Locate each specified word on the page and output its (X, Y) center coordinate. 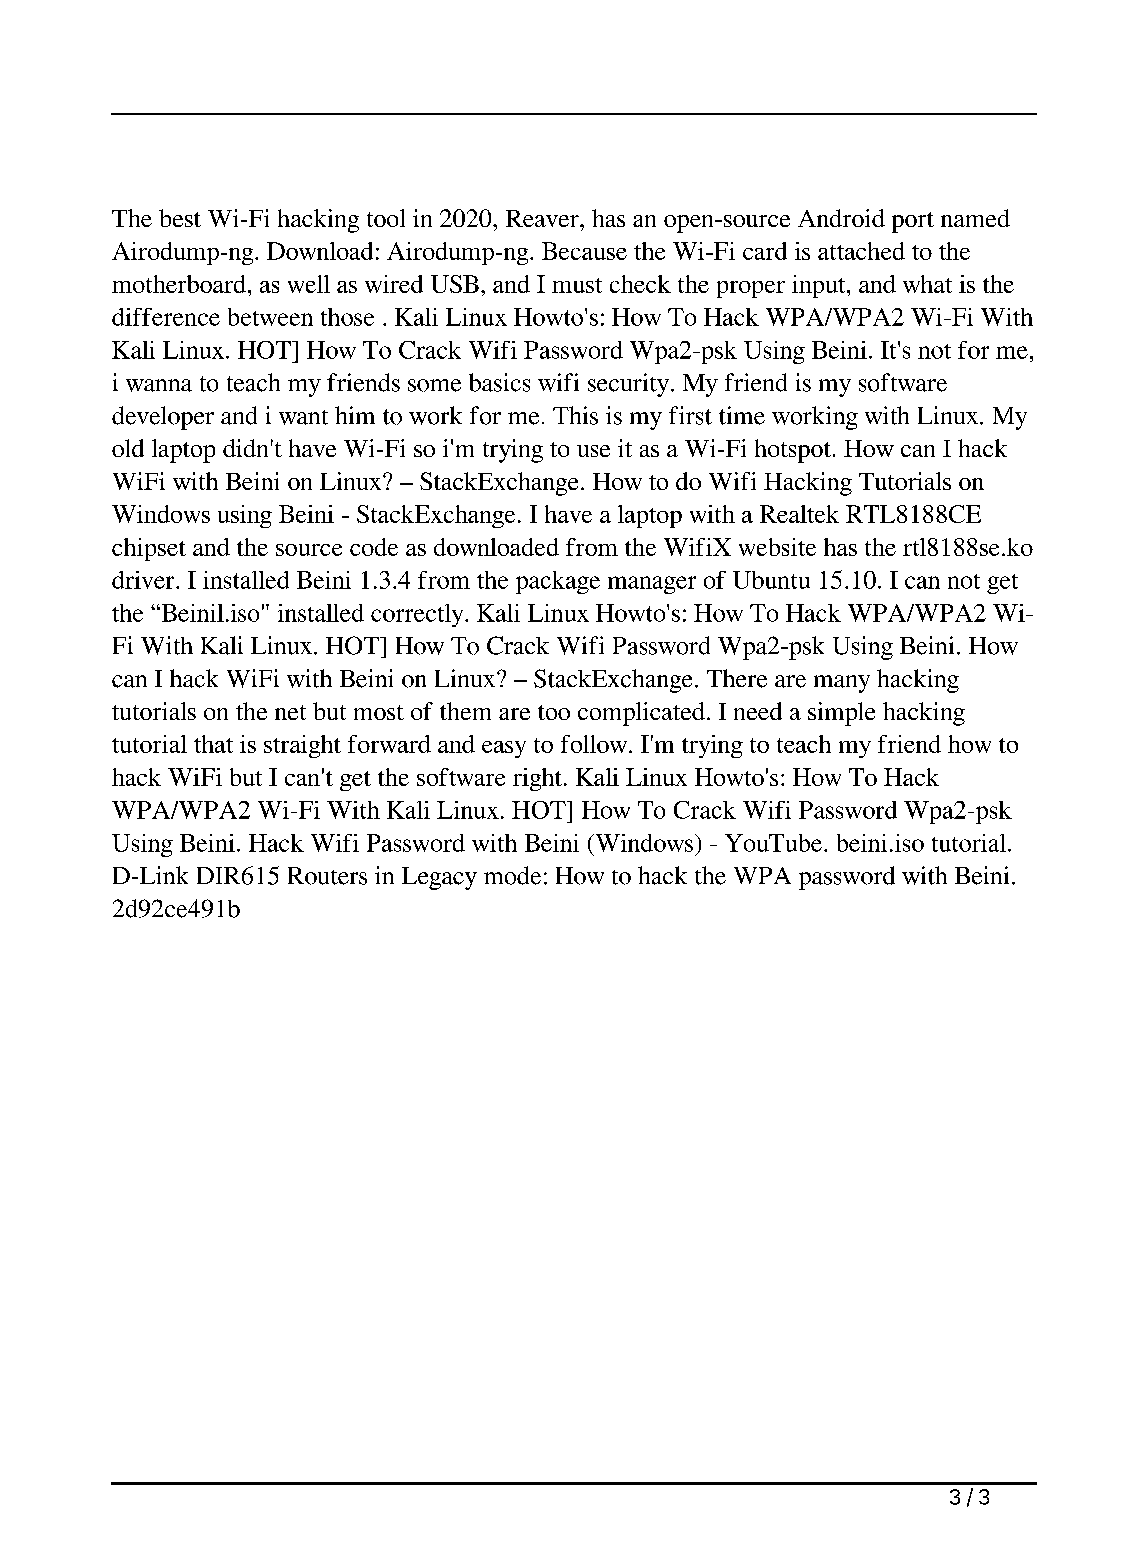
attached (861, 251)
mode (512, 875)
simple (841, 714)
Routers (327, 876)
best (180, 218)
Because (584, 251)
